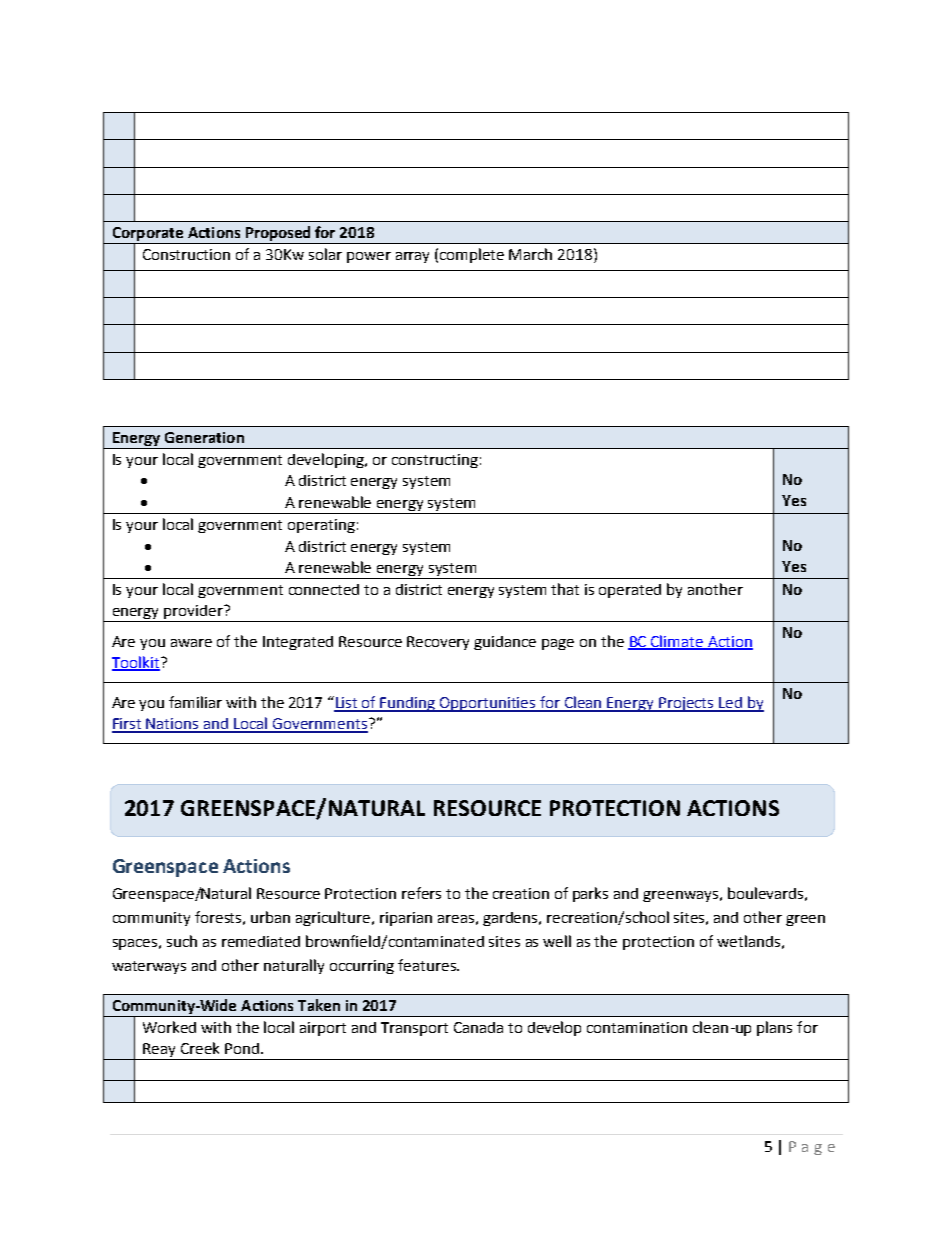 The image size is (952, 1233). Describe the element at coordinates (173, 725) in the screenshot. I see `Nations` at that location.
